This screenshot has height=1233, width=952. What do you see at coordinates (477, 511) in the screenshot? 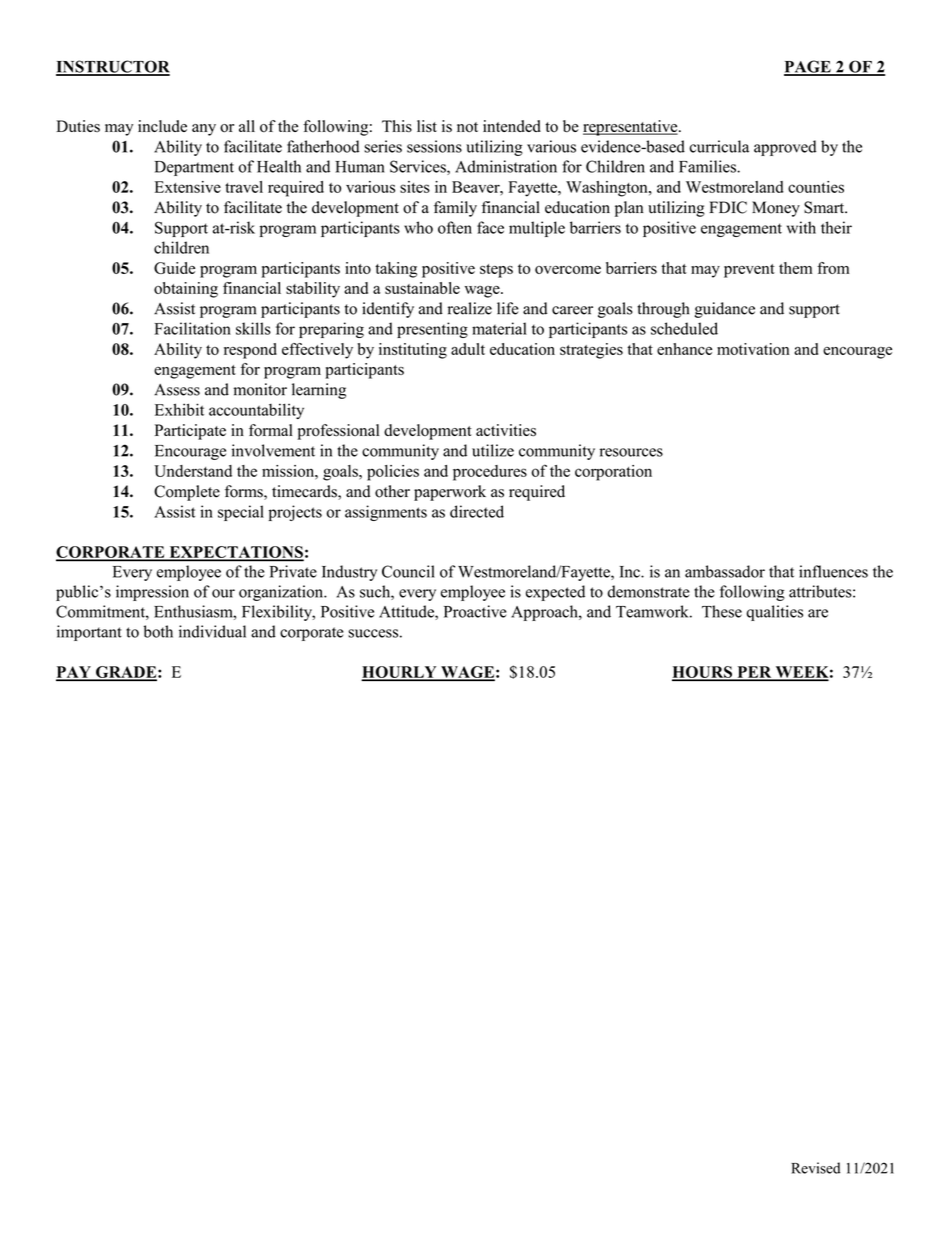
I see `directed` at bounding box center [477, 511].
